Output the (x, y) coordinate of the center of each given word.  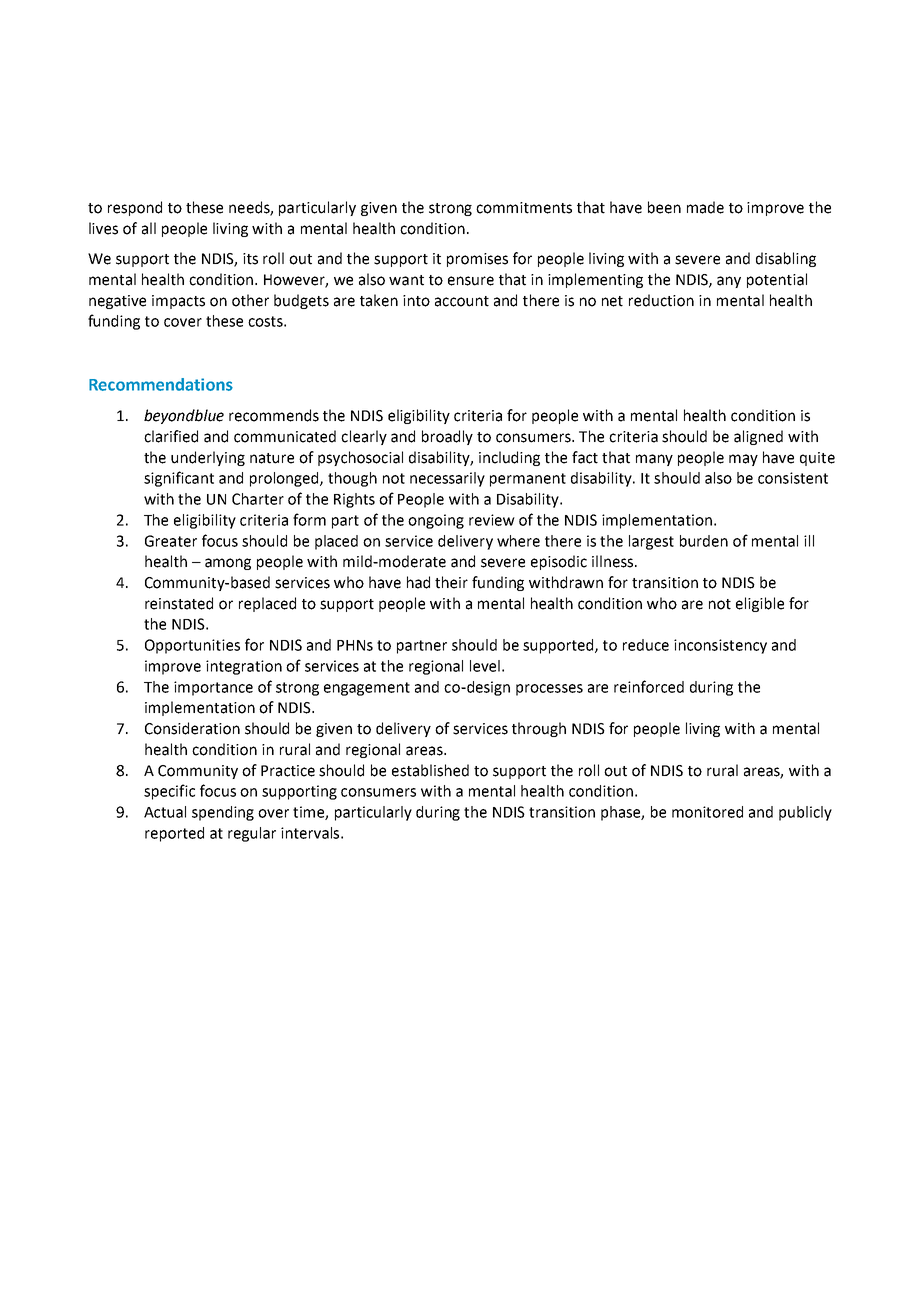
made (705, 207)
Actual (165, 812)
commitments (524, 208)
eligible (760, 604)
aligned (758, 437)
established (430, 770)
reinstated (179, 603)
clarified (171, 436)
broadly (447, 437)
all (149, 228)
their (451, 582)
